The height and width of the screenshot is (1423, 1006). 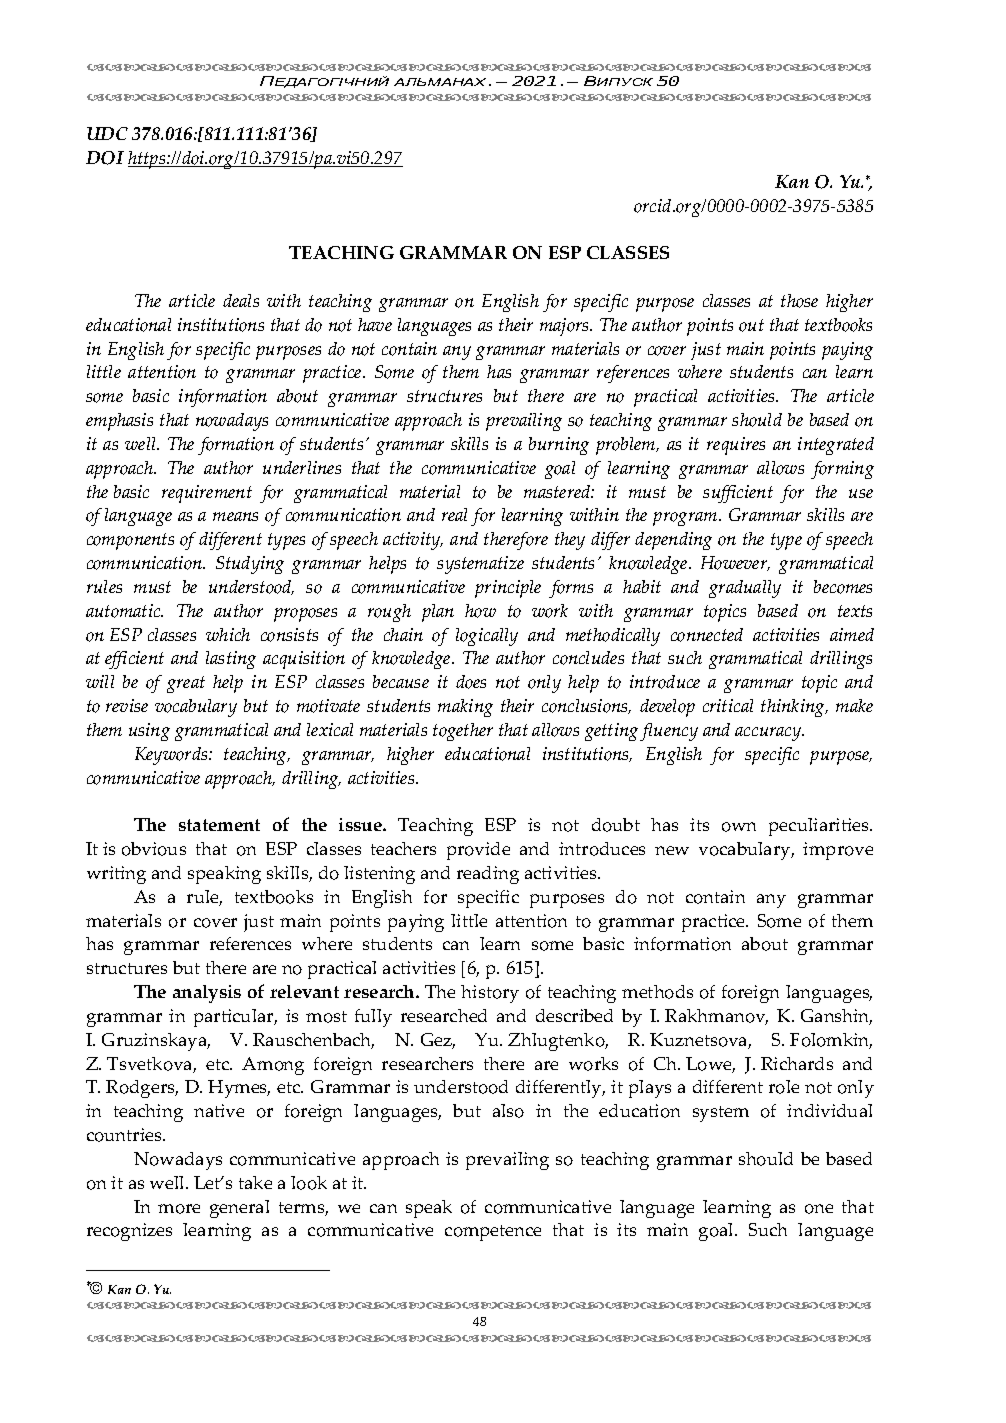 What do you see at coordinates (179, 1209) in the screenshot?
I see `more` at bounding box center [179, 1209].
